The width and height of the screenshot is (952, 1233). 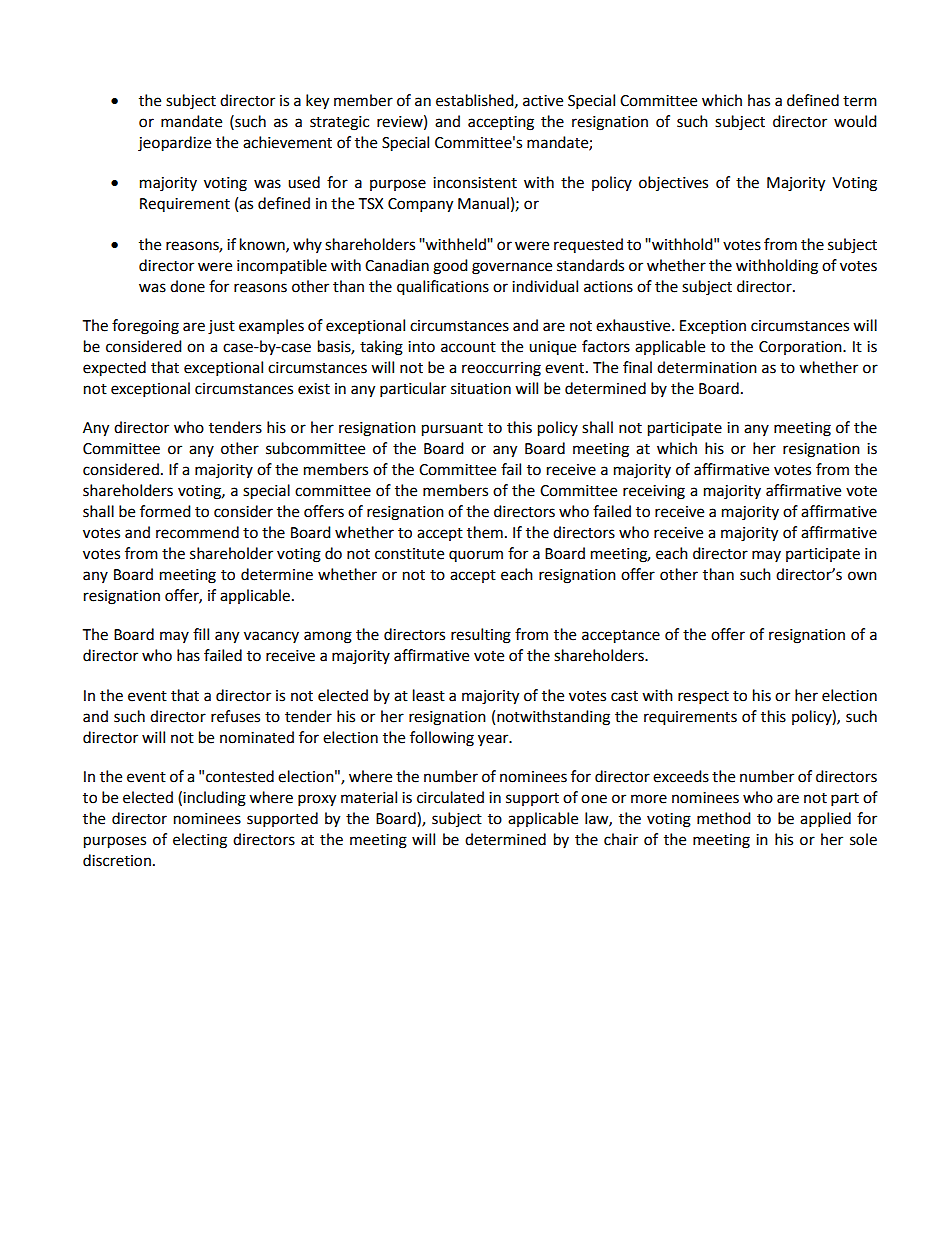 What do you see at coordinates (855, 121) in the screenshot?
I see `would` at bounding box center [855, 121].
